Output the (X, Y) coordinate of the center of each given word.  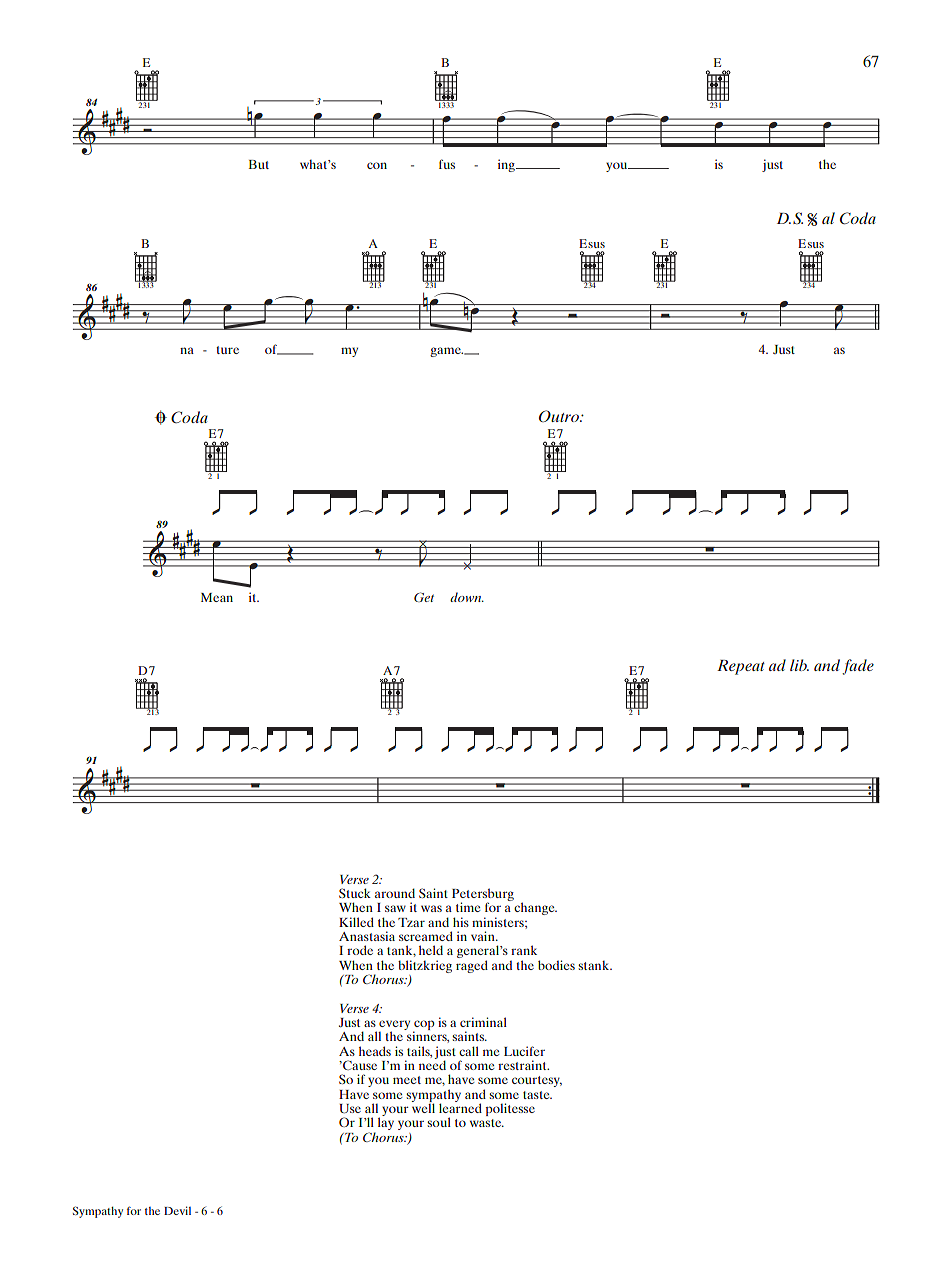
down (467, 597)
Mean (217, 597)
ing (507, 165)
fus (447, 164)
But (258, 164)
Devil (177, 1210)
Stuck (355, 893)
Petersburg (483, 896)
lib (799, 665)
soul (439, 1122)
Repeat (741, 667)
